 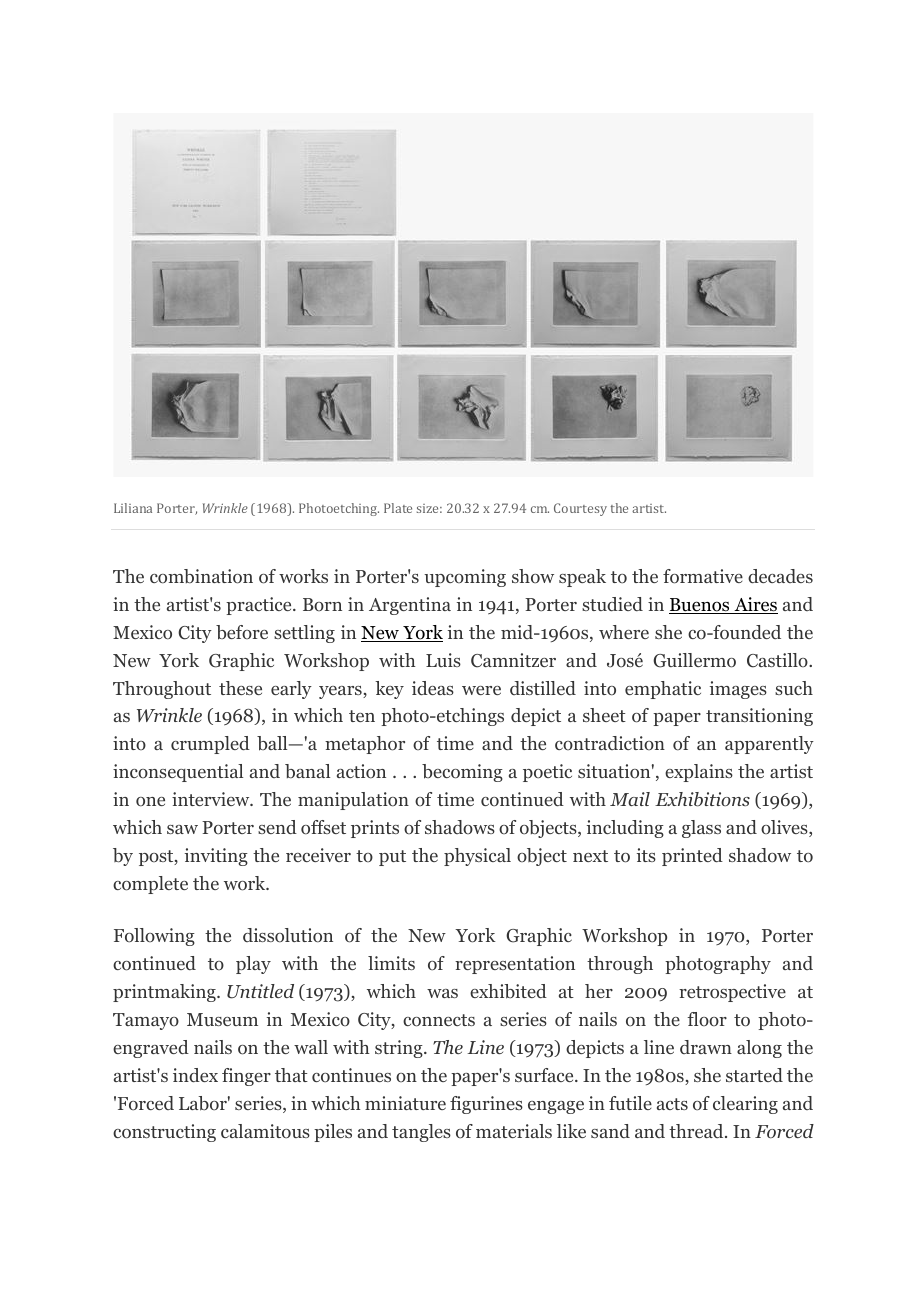 What do you see at coordinates (398, 508) in the screenshot?
I see `Plate` at bounding box center [398, 508].
